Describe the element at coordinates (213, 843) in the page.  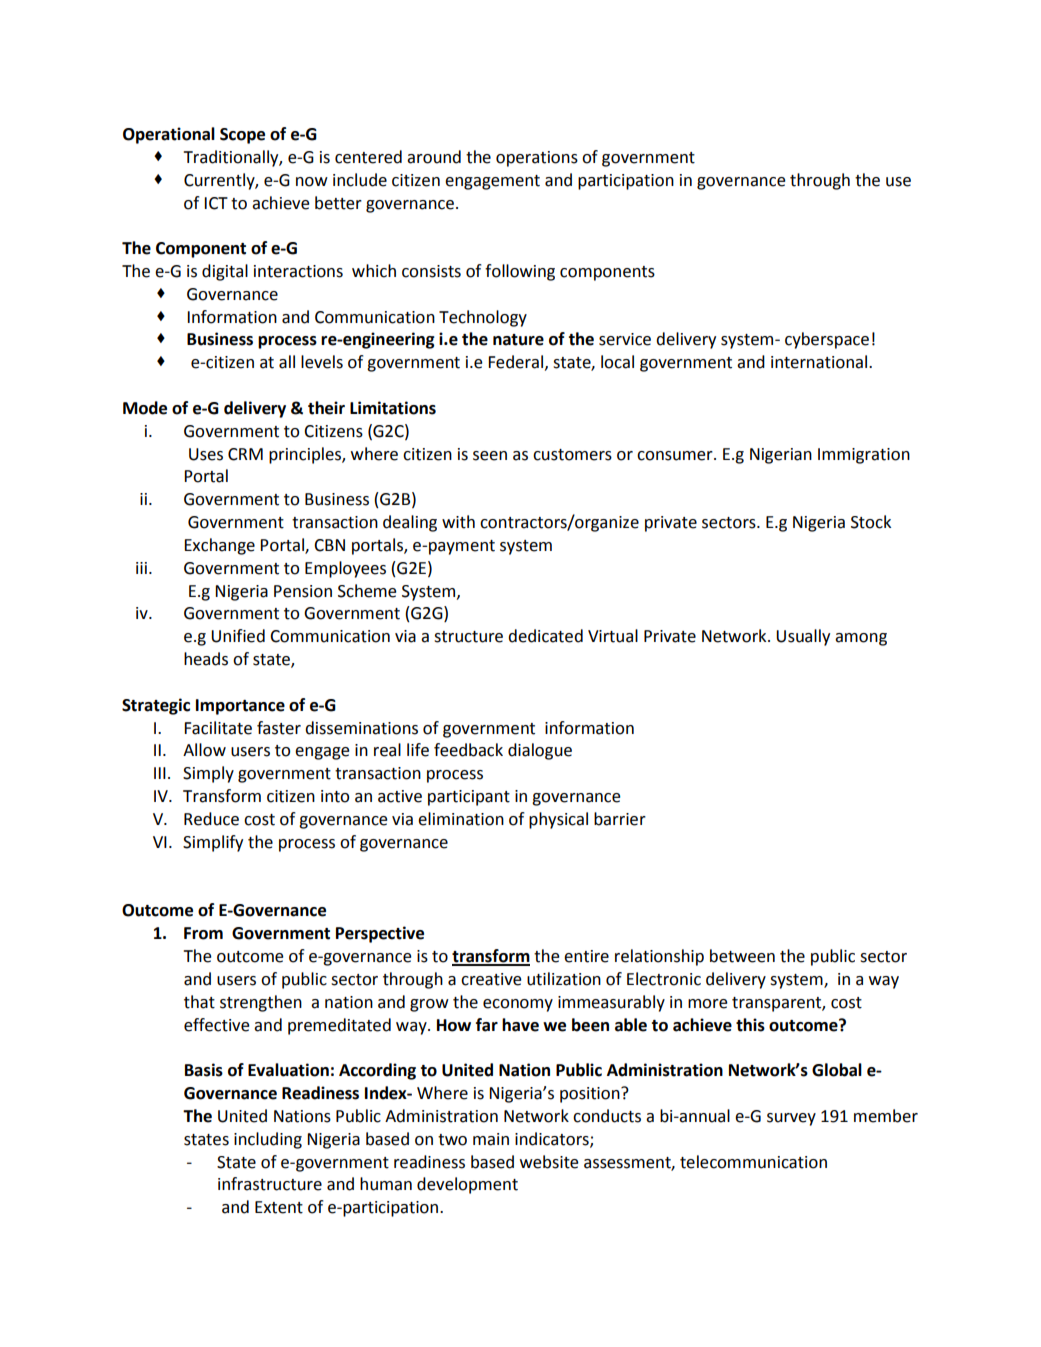
I see `Simplify` at that location.
